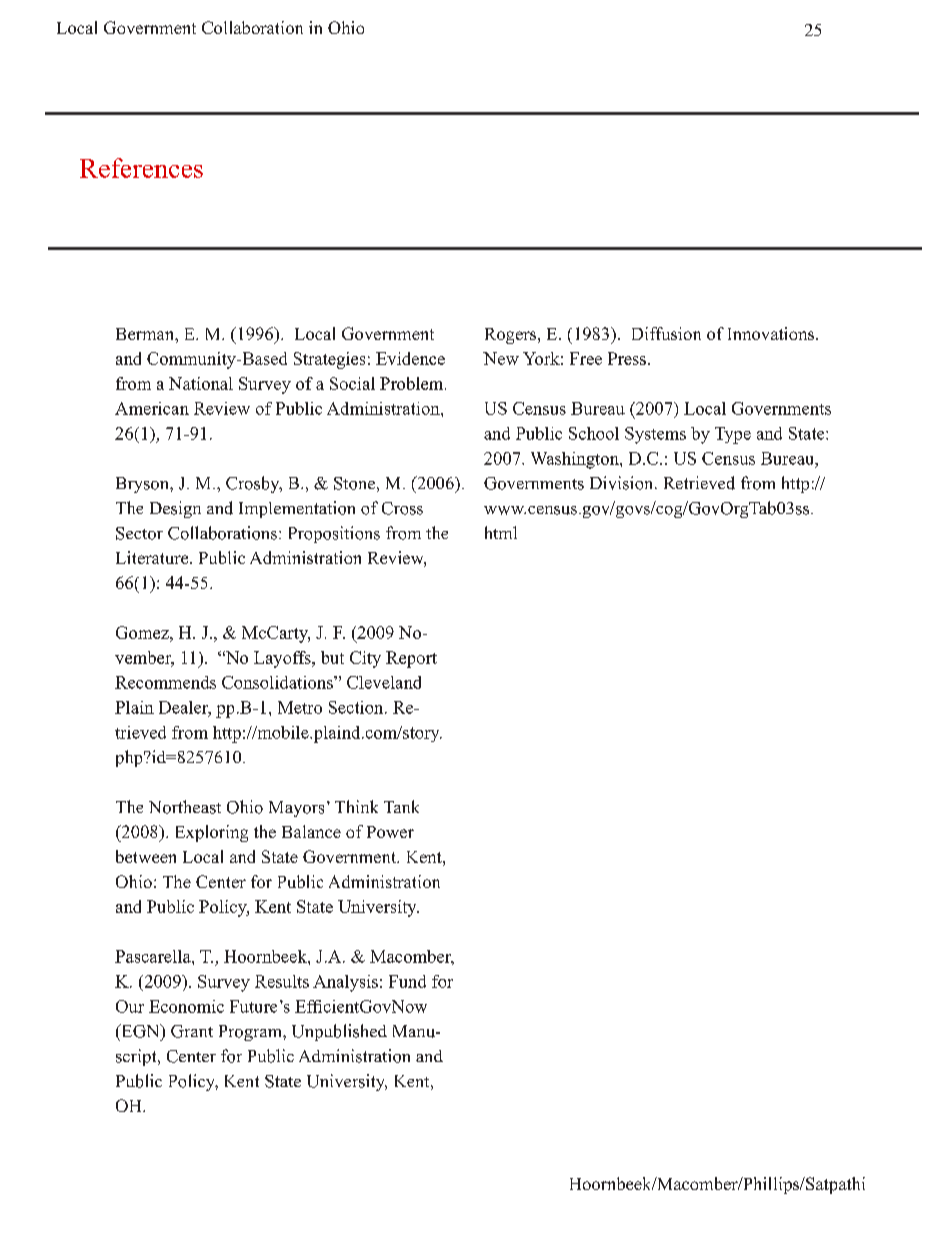  What do you see at coordinates (733, 435) in the page?
I see `Type` at bounding box center [733, 435].
